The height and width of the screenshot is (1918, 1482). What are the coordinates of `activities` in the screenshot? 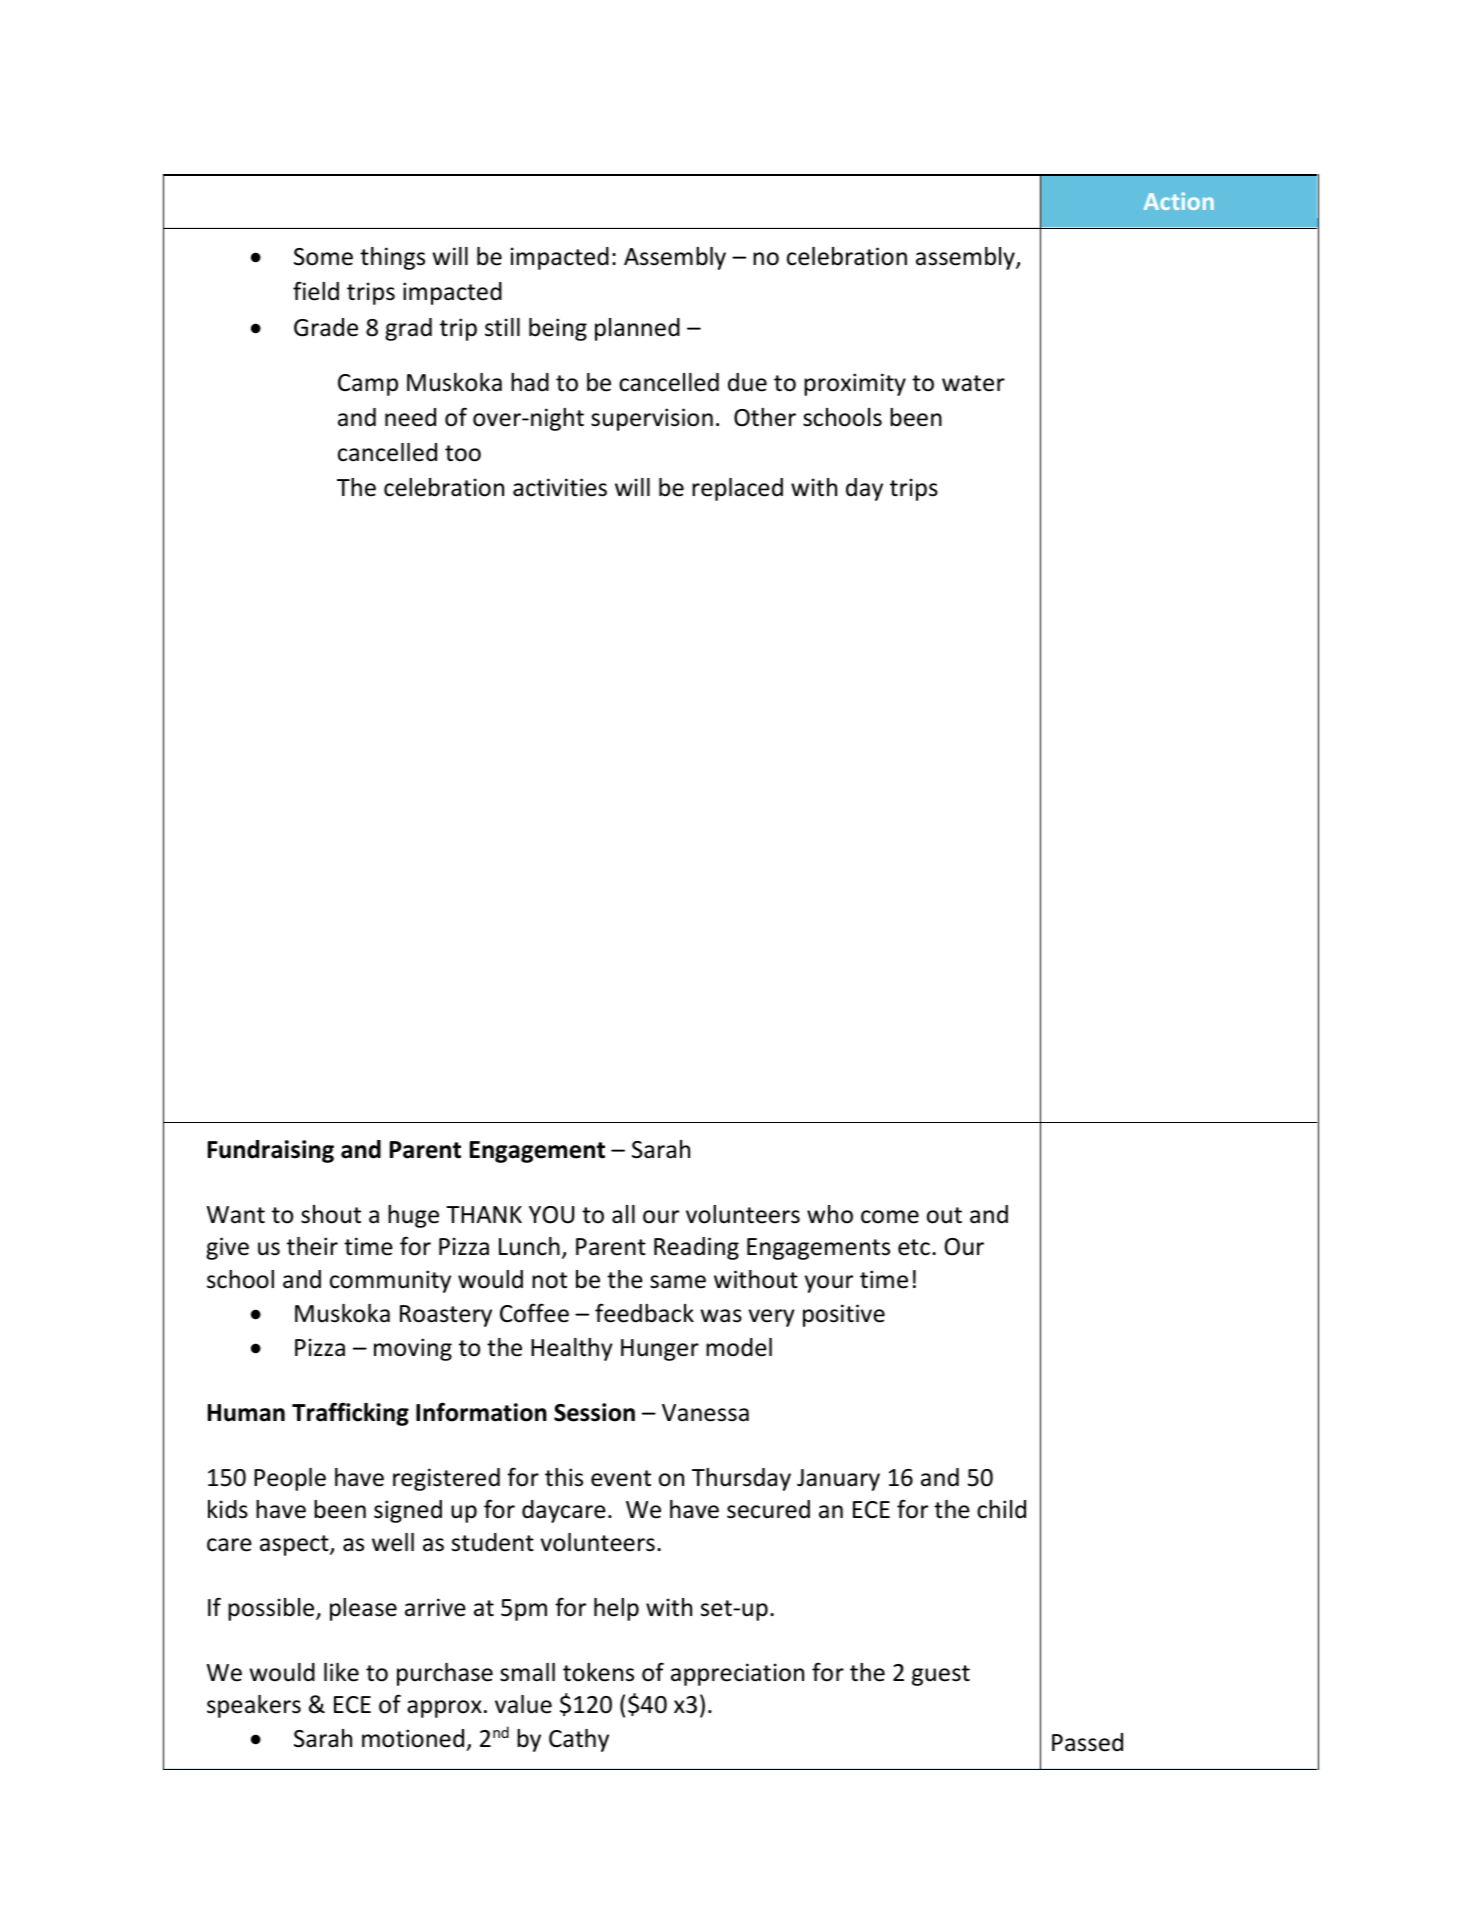 It's located at (560, 487).
